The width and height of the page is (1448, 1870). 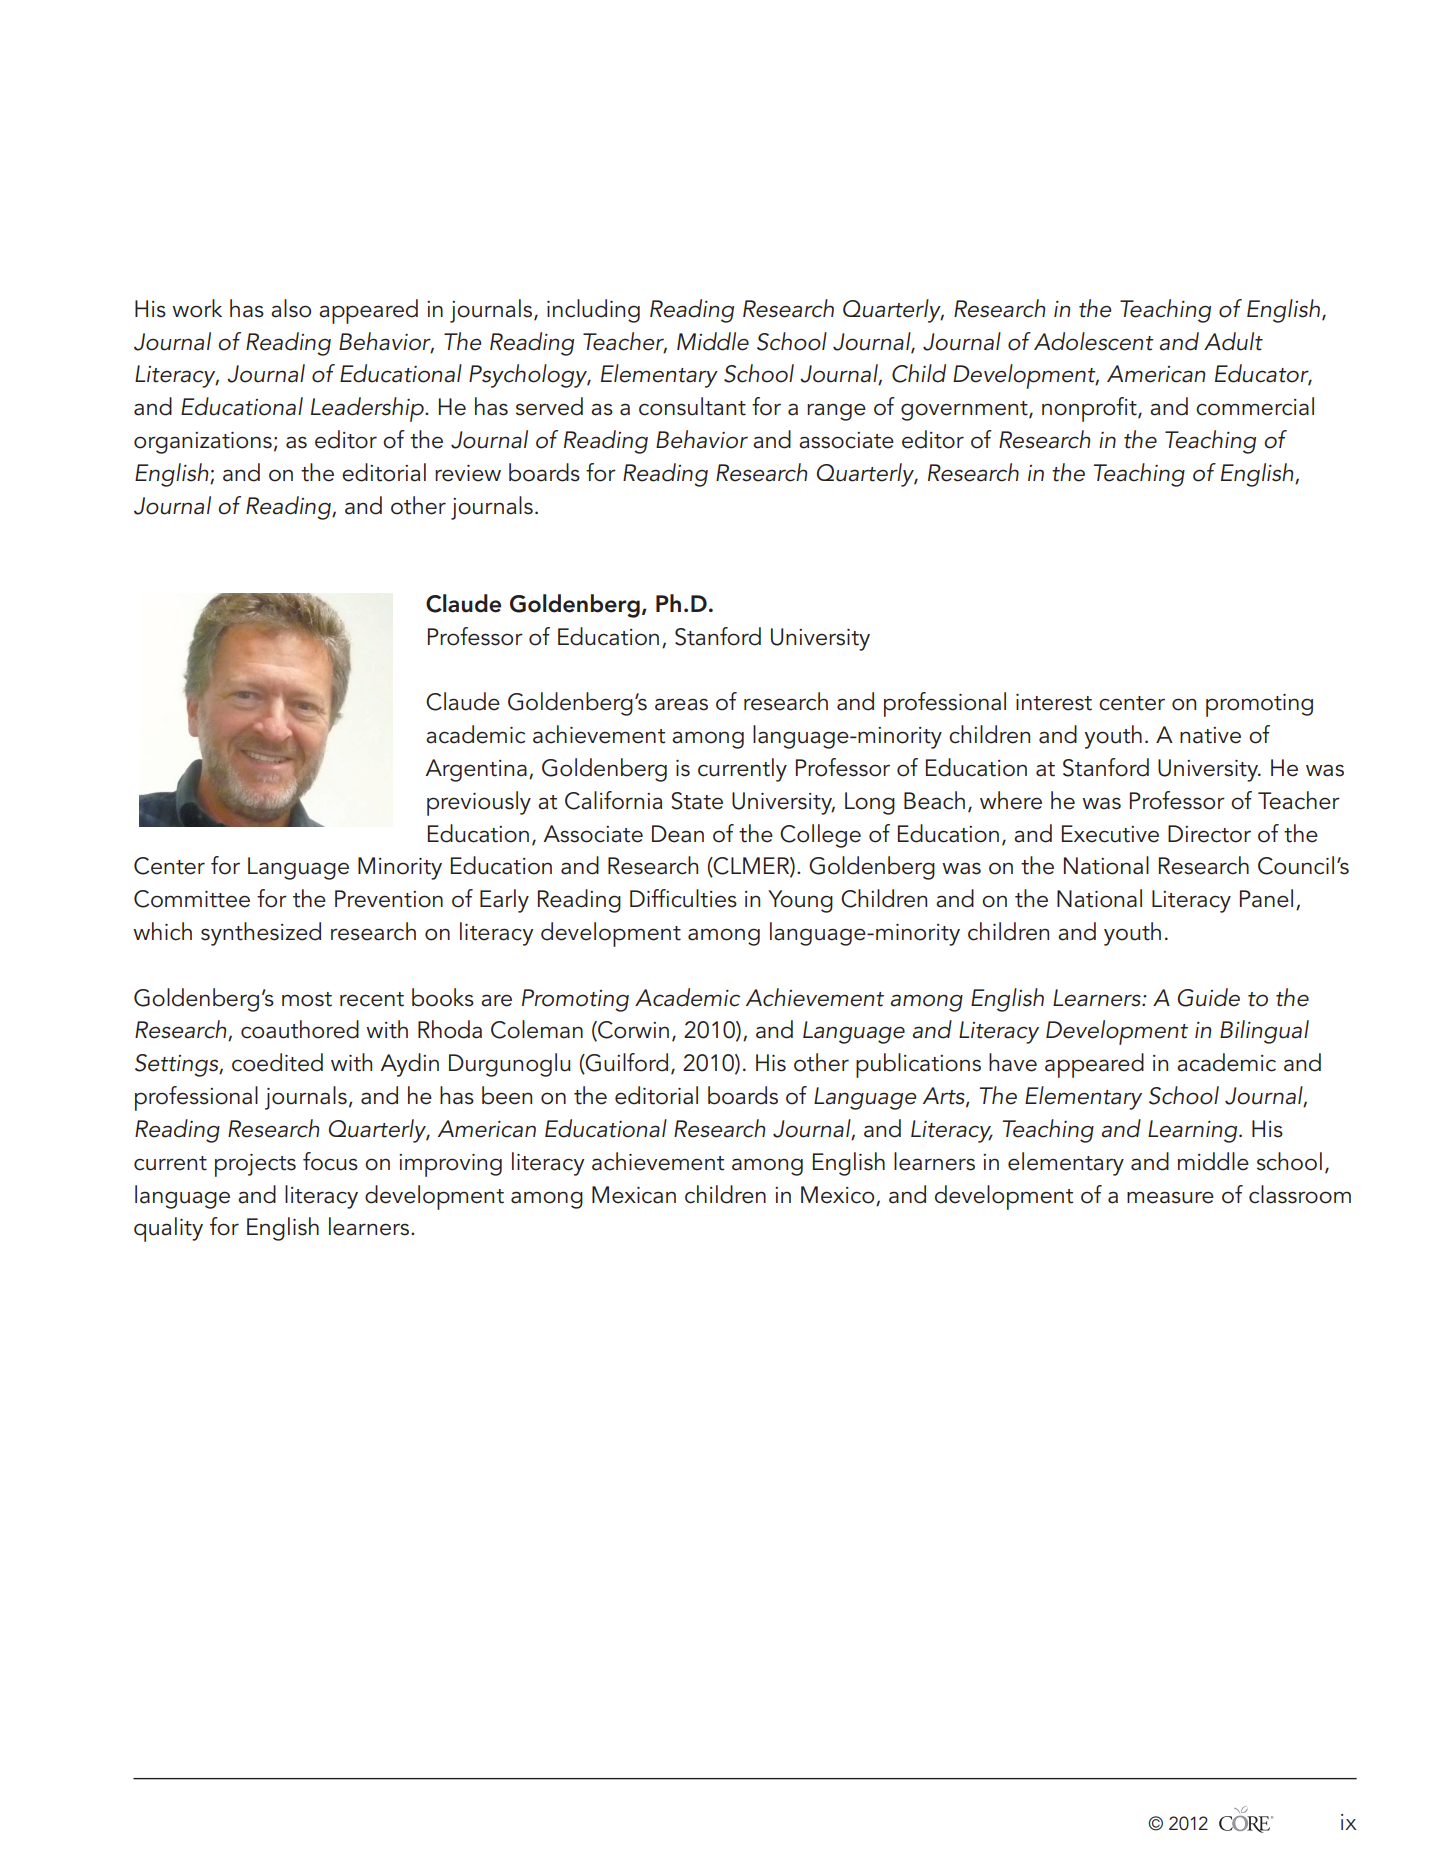 What do you see at coordinates (291, 308) in the page?
I see `also` at bounding box center [291, 308].
